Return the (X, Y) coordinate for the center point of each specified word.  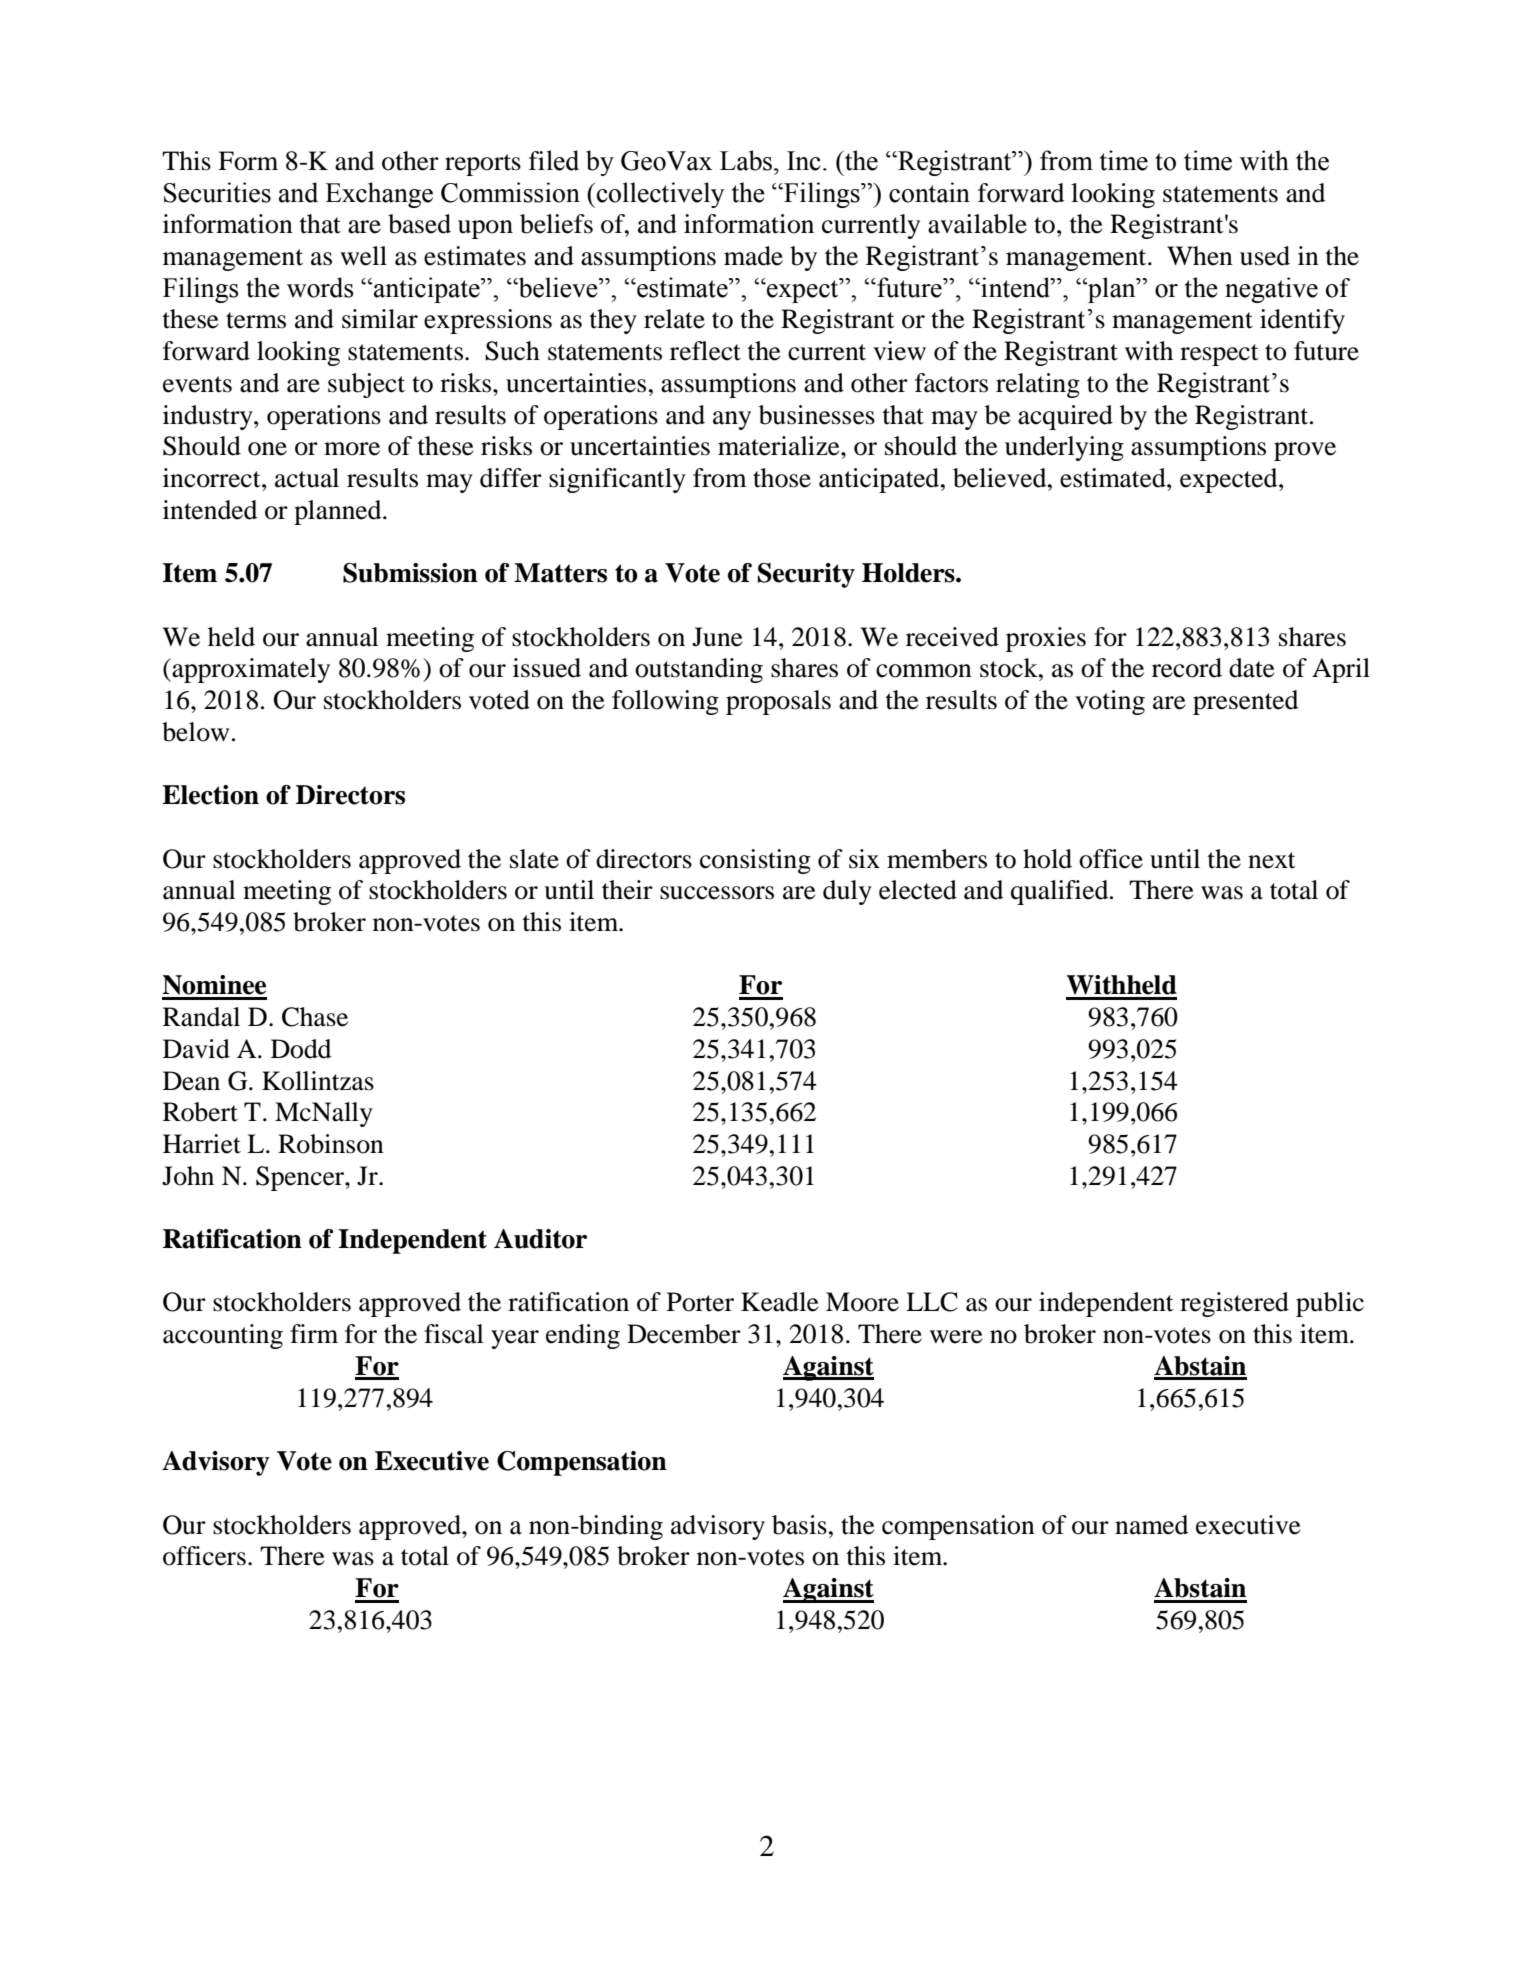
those (782, 478)
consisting (755, 861)
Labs (747, 160)
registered (1234, 1304)
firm (314, 1333)
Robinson (331, 1144)
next (1272, 860)
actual (307, 478)
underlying (1064, 448)
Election (210, 795)
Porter (700, 1302)
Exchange (379, 195)
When (1200, 256)
